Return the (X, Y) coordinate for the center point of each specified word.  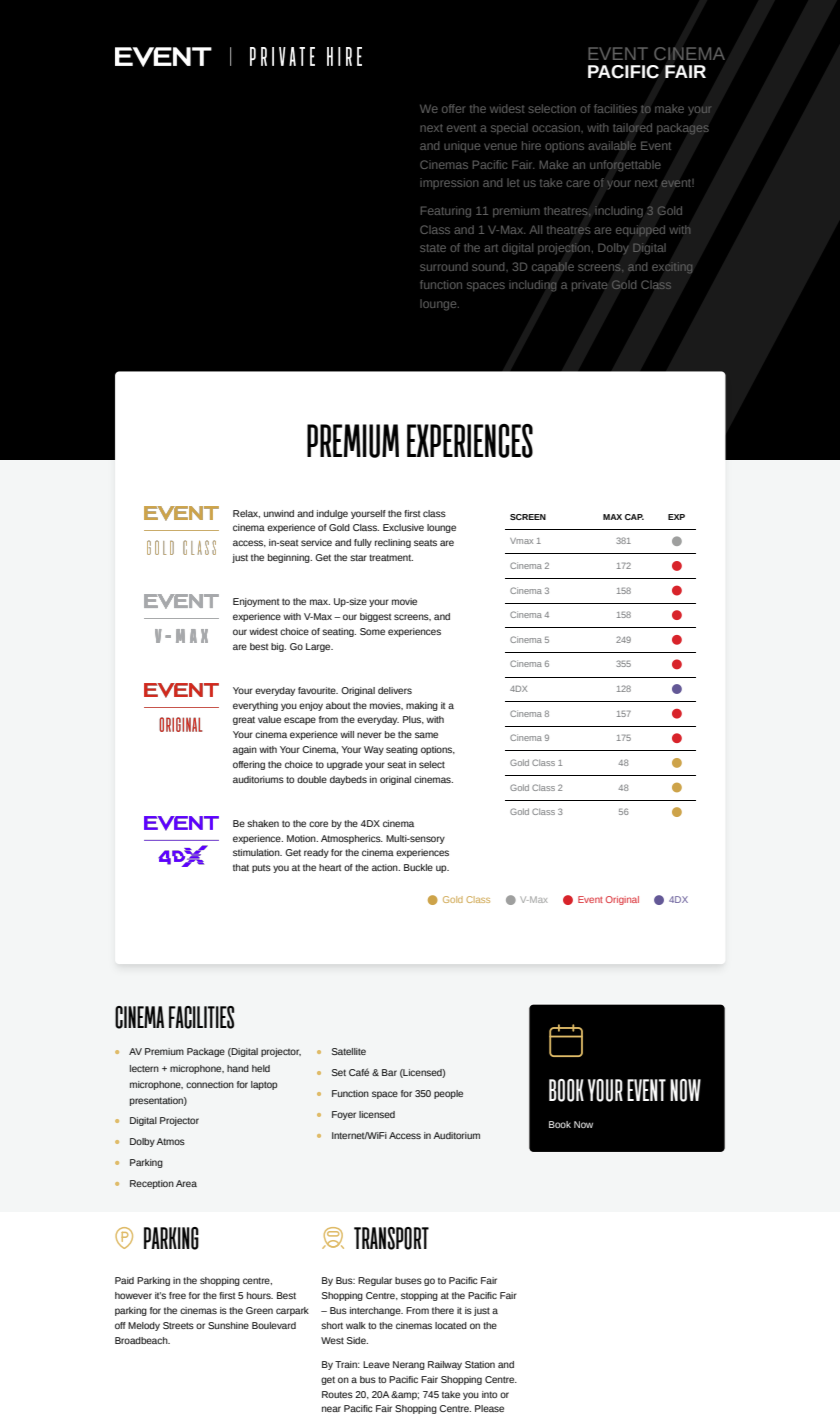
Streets (178, 1325)
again (245, 750)
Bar (389, 1072)
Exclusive (403, 527)
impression (449, 183)
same (426, 735)
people (448, 1094)
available (612, 145)
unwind (279, 513)
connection (210, 1084)
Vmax (521, 541)
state (433, 248)
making (422, 706)
